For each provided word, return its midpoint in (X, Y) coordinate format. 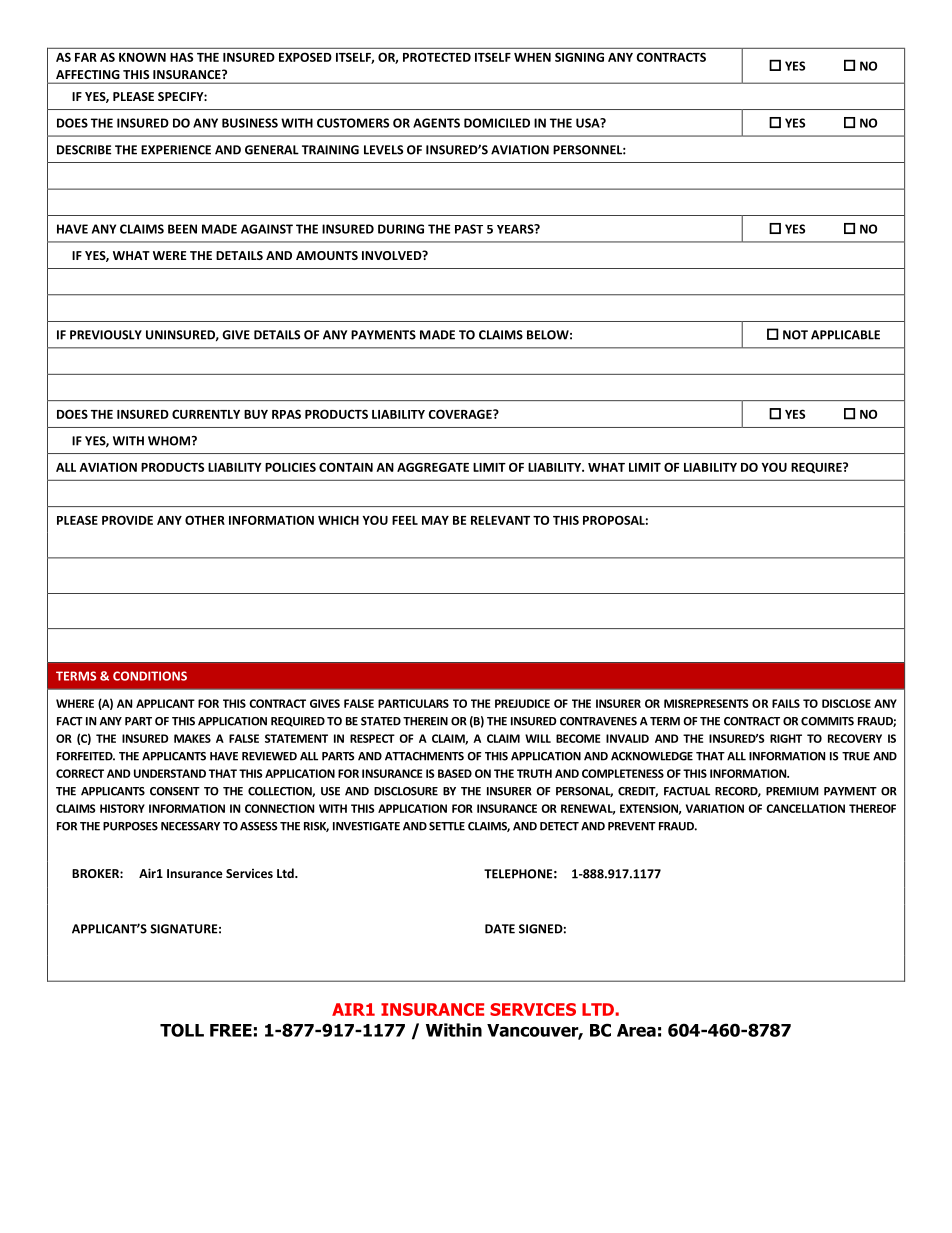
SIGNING (579, 57)
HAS (181, 57)
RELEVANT (500, 520)
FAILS (786, 703)
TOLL (182, 1030)
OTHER (205, 520)
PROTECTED (437, 57)
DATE (500, 929)
